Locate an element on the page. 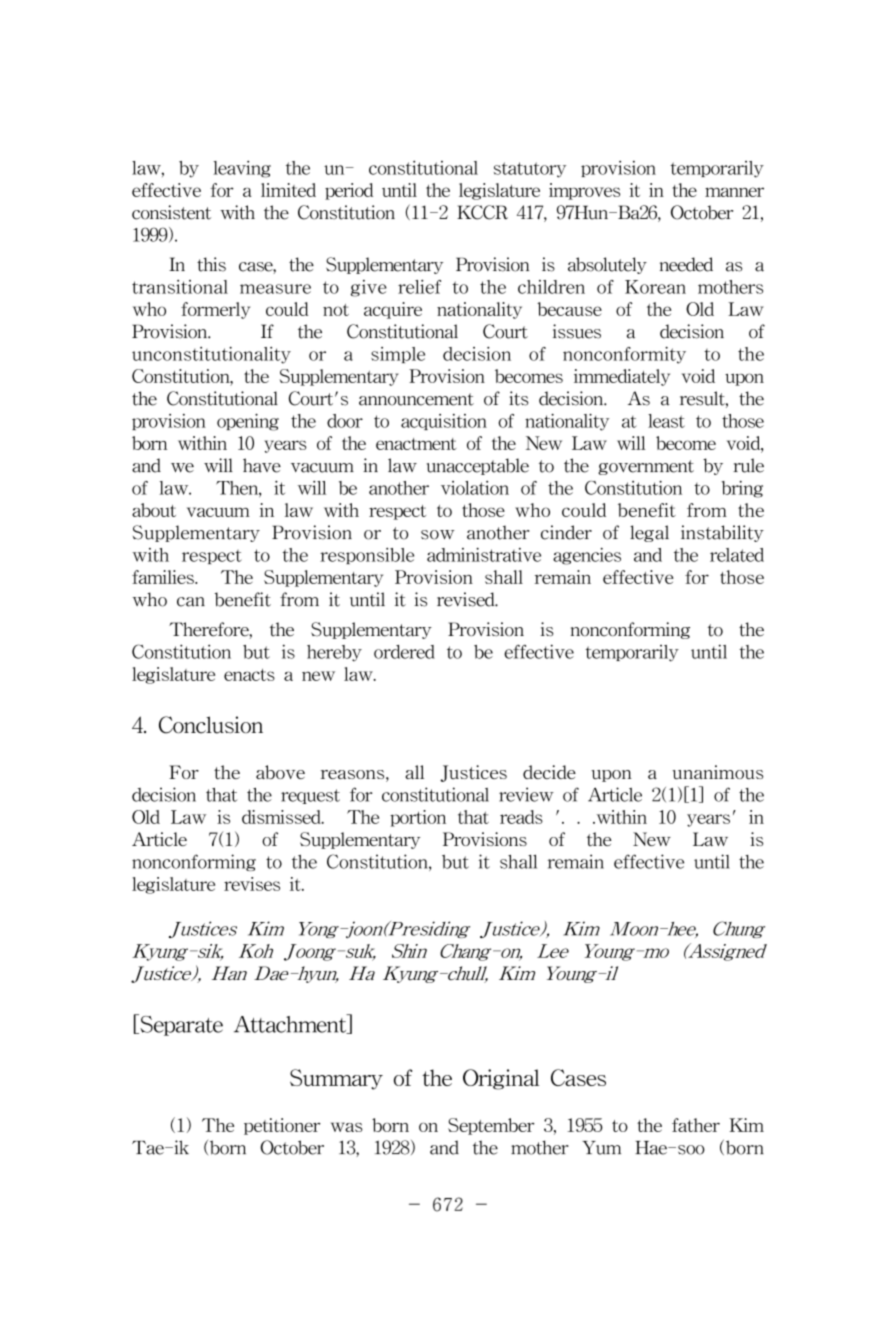 This document has width=896, height=1319. reads is located at coordinates (521, 817).
